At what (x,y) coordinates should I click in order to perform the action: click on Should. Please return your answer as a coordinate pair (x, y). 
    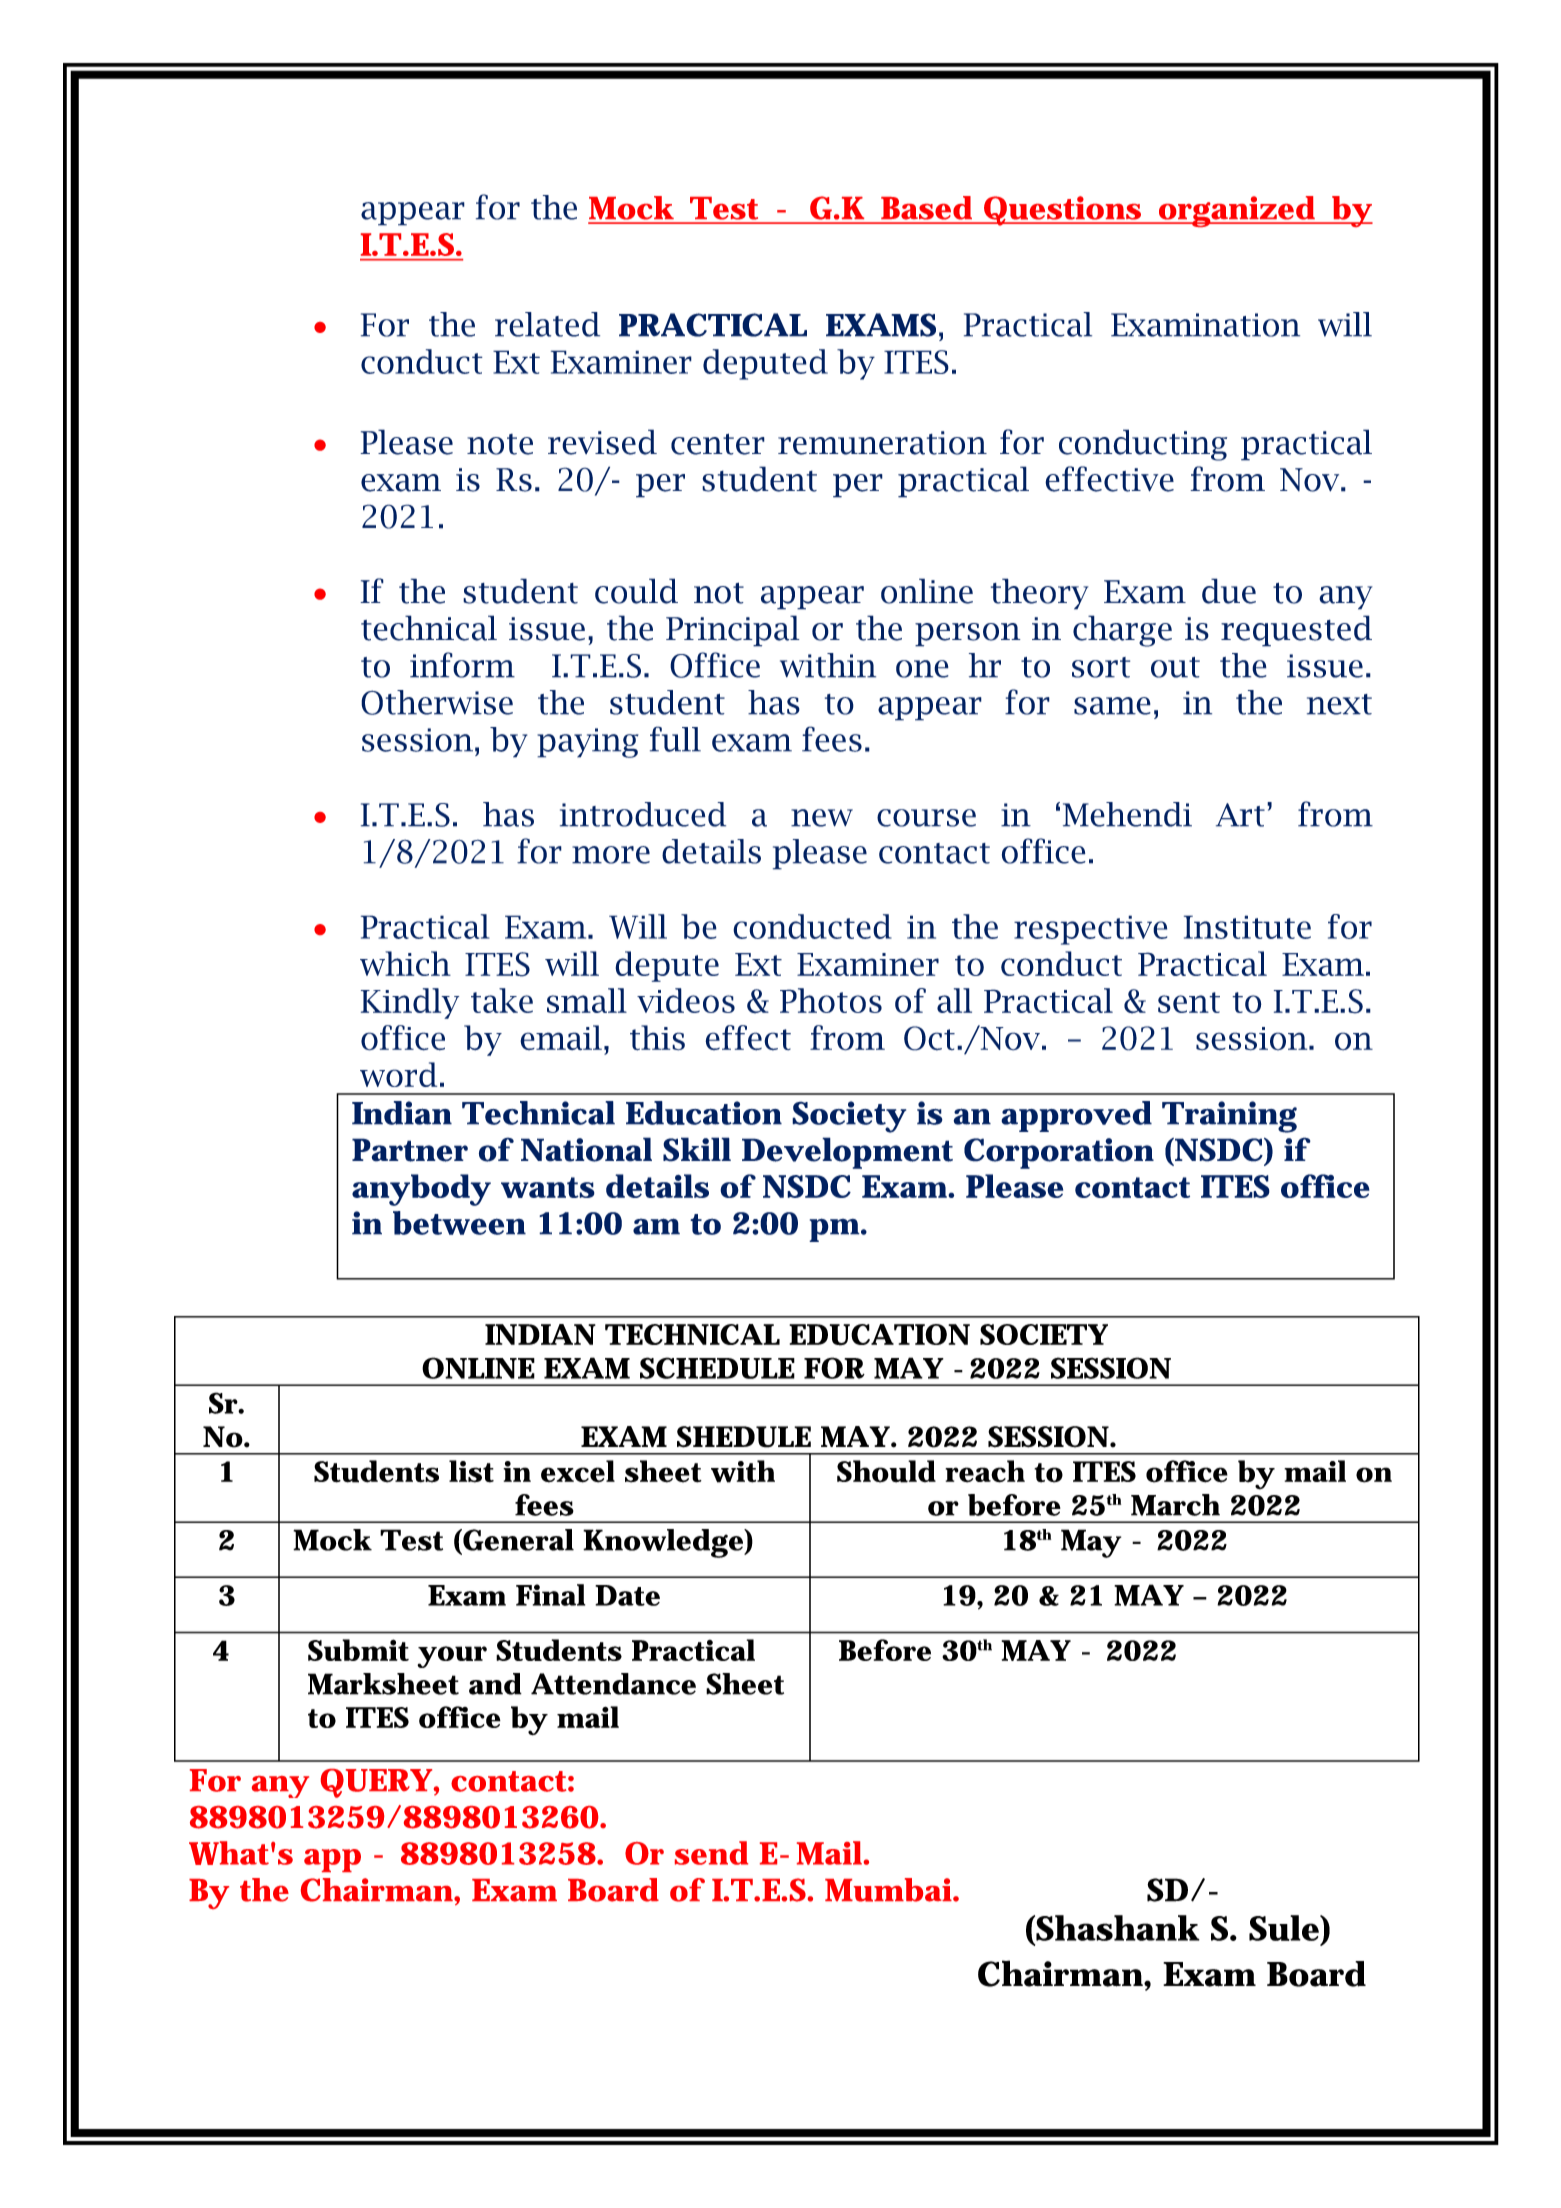
    Looking at the image, I should click on (886, 1471).
